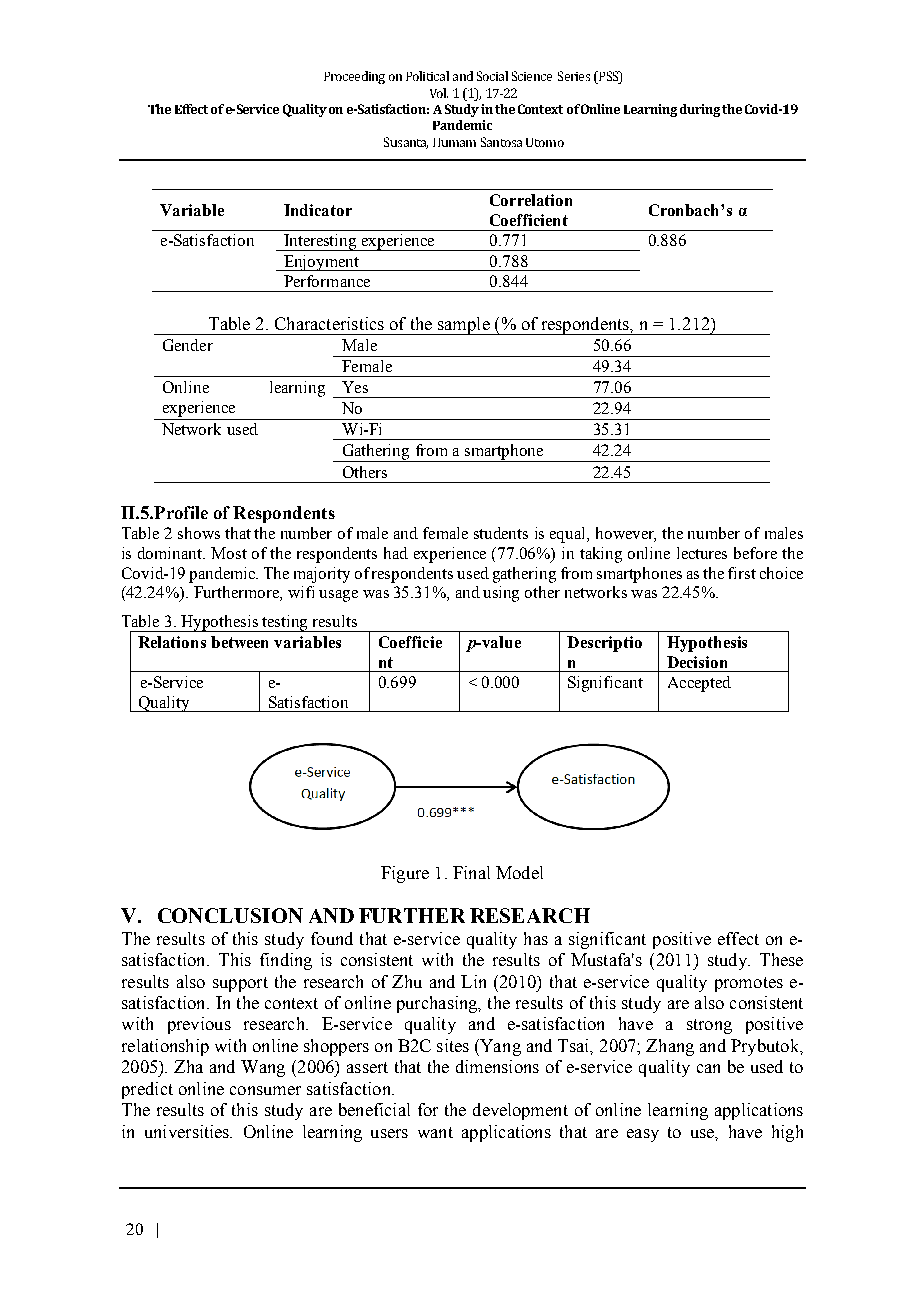 The width and height of the page is (924, 1308). I want to click on These, so click(781, 959).
